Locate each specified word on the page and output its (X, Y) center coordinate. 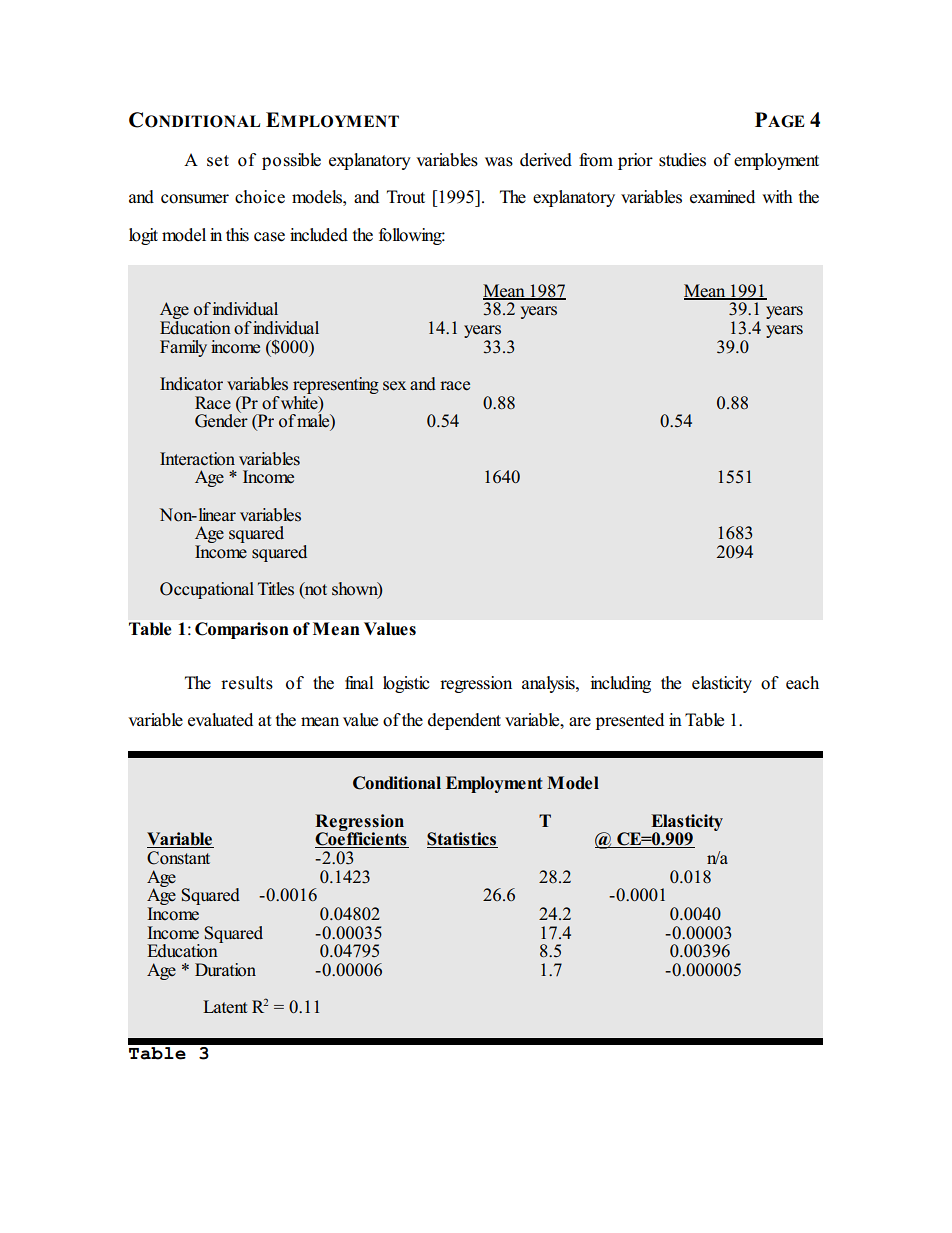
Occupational (207, 590)
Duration (225, 970)
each (802, 683)
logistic (406, 684)
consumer (195, 199)
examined (722, 197)
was (499, 162)
